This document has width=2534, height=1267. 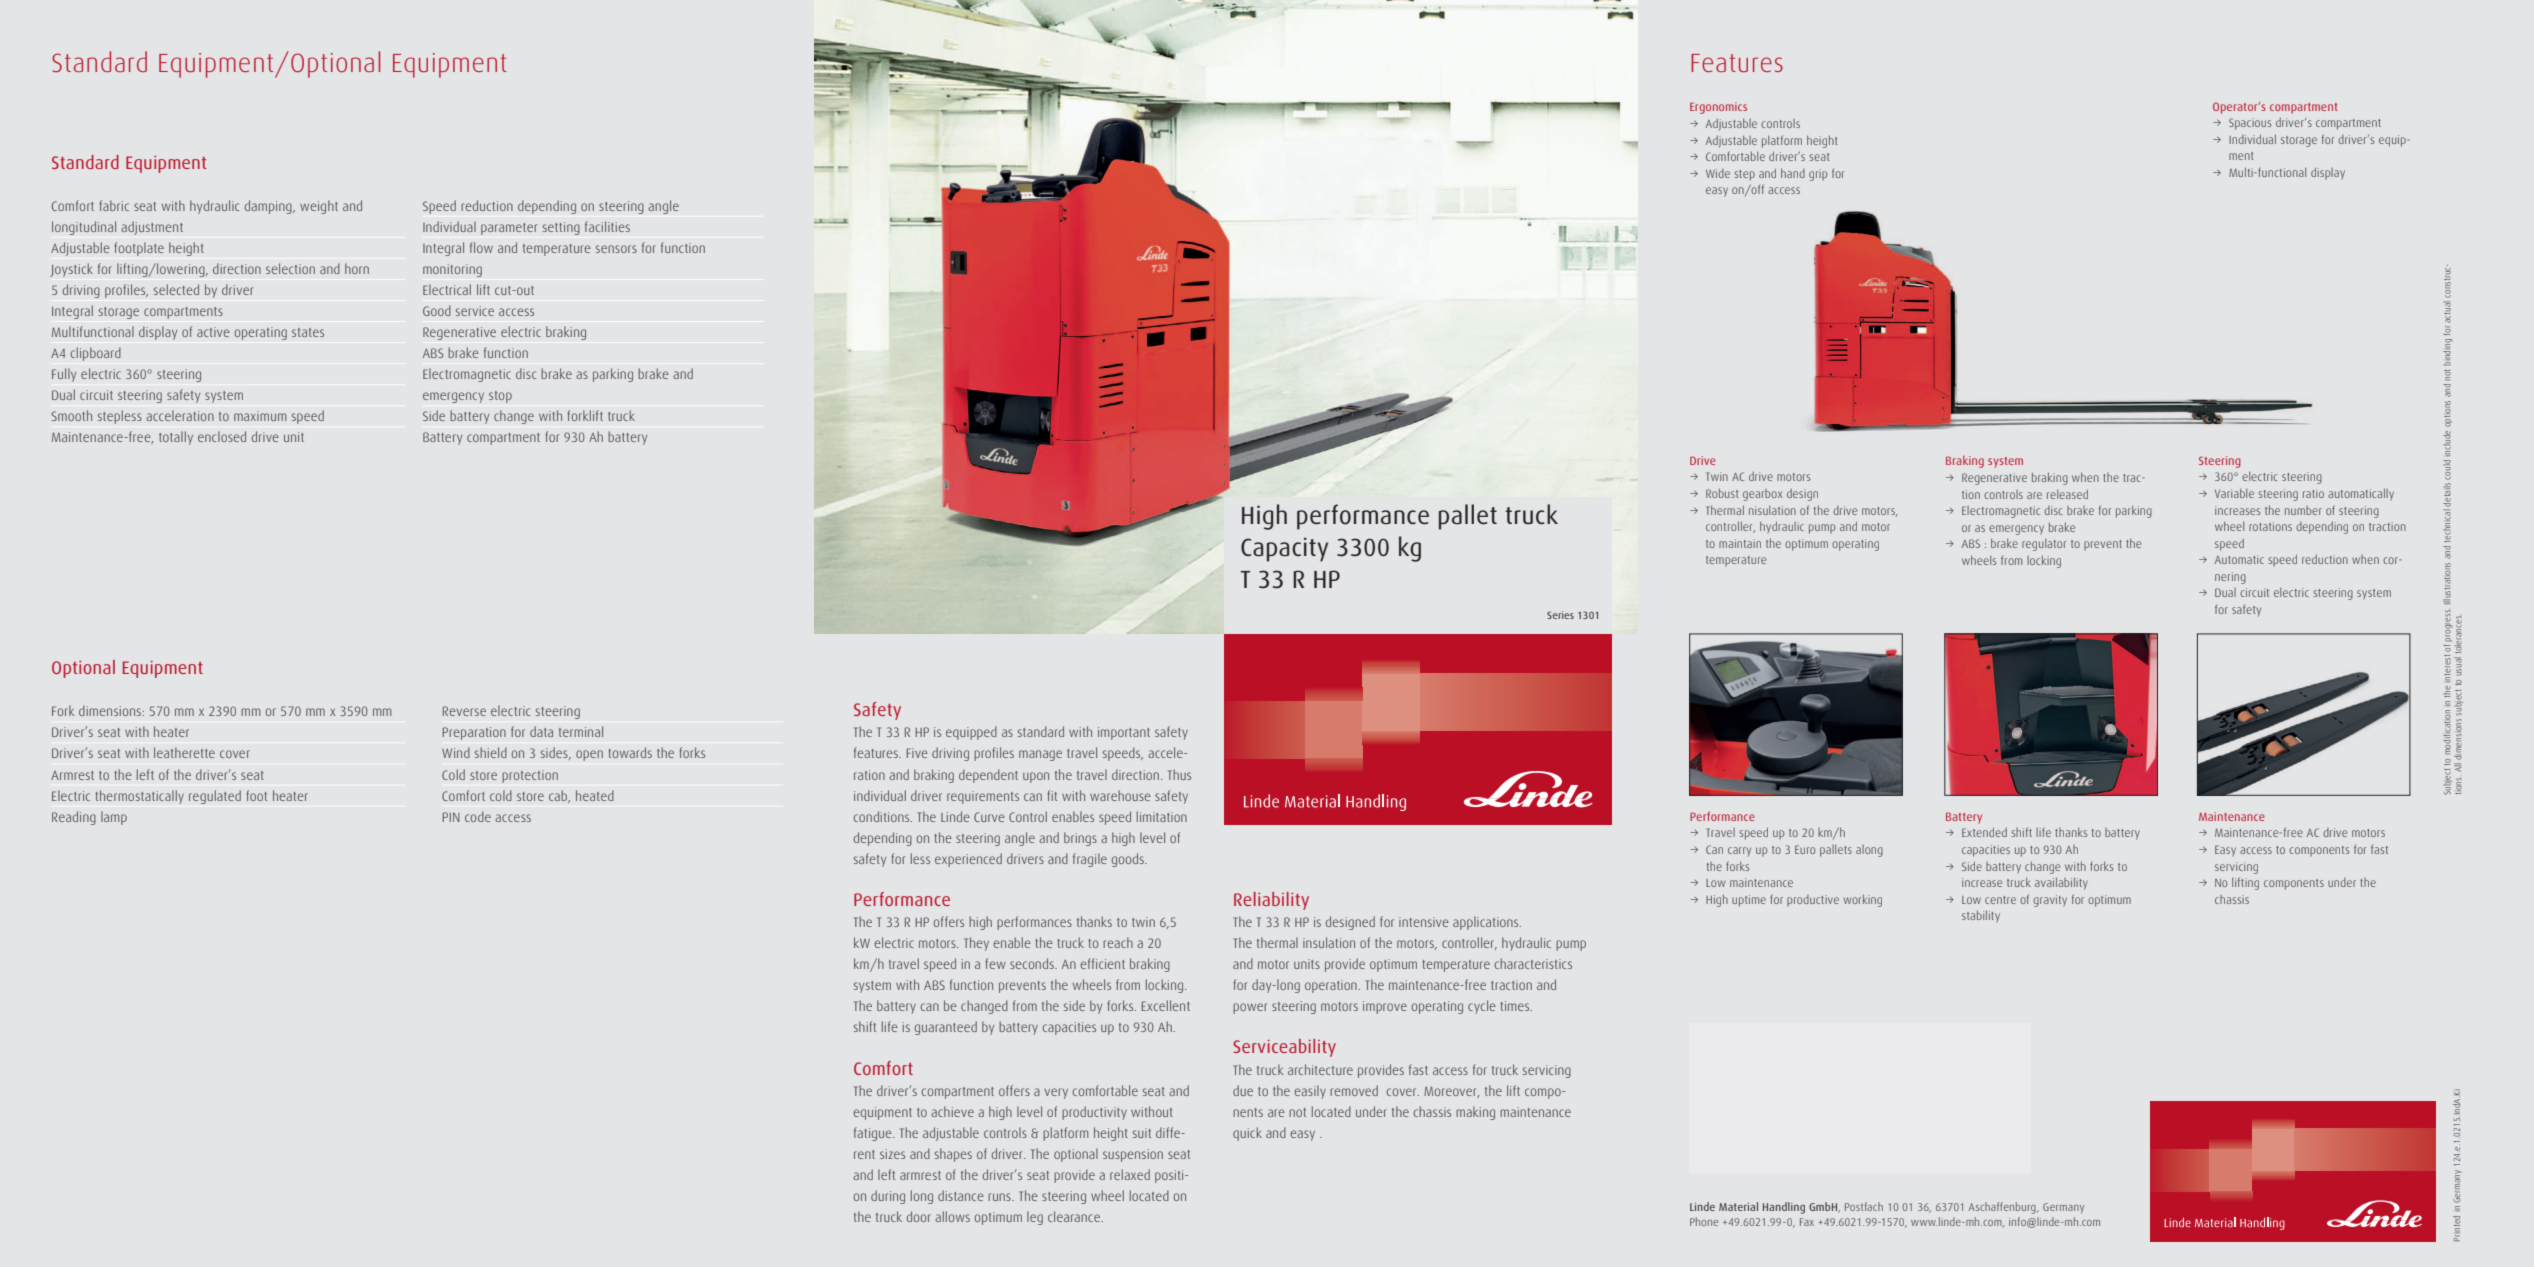 I want to click on Capacity, so click(x=1284, y=549).
